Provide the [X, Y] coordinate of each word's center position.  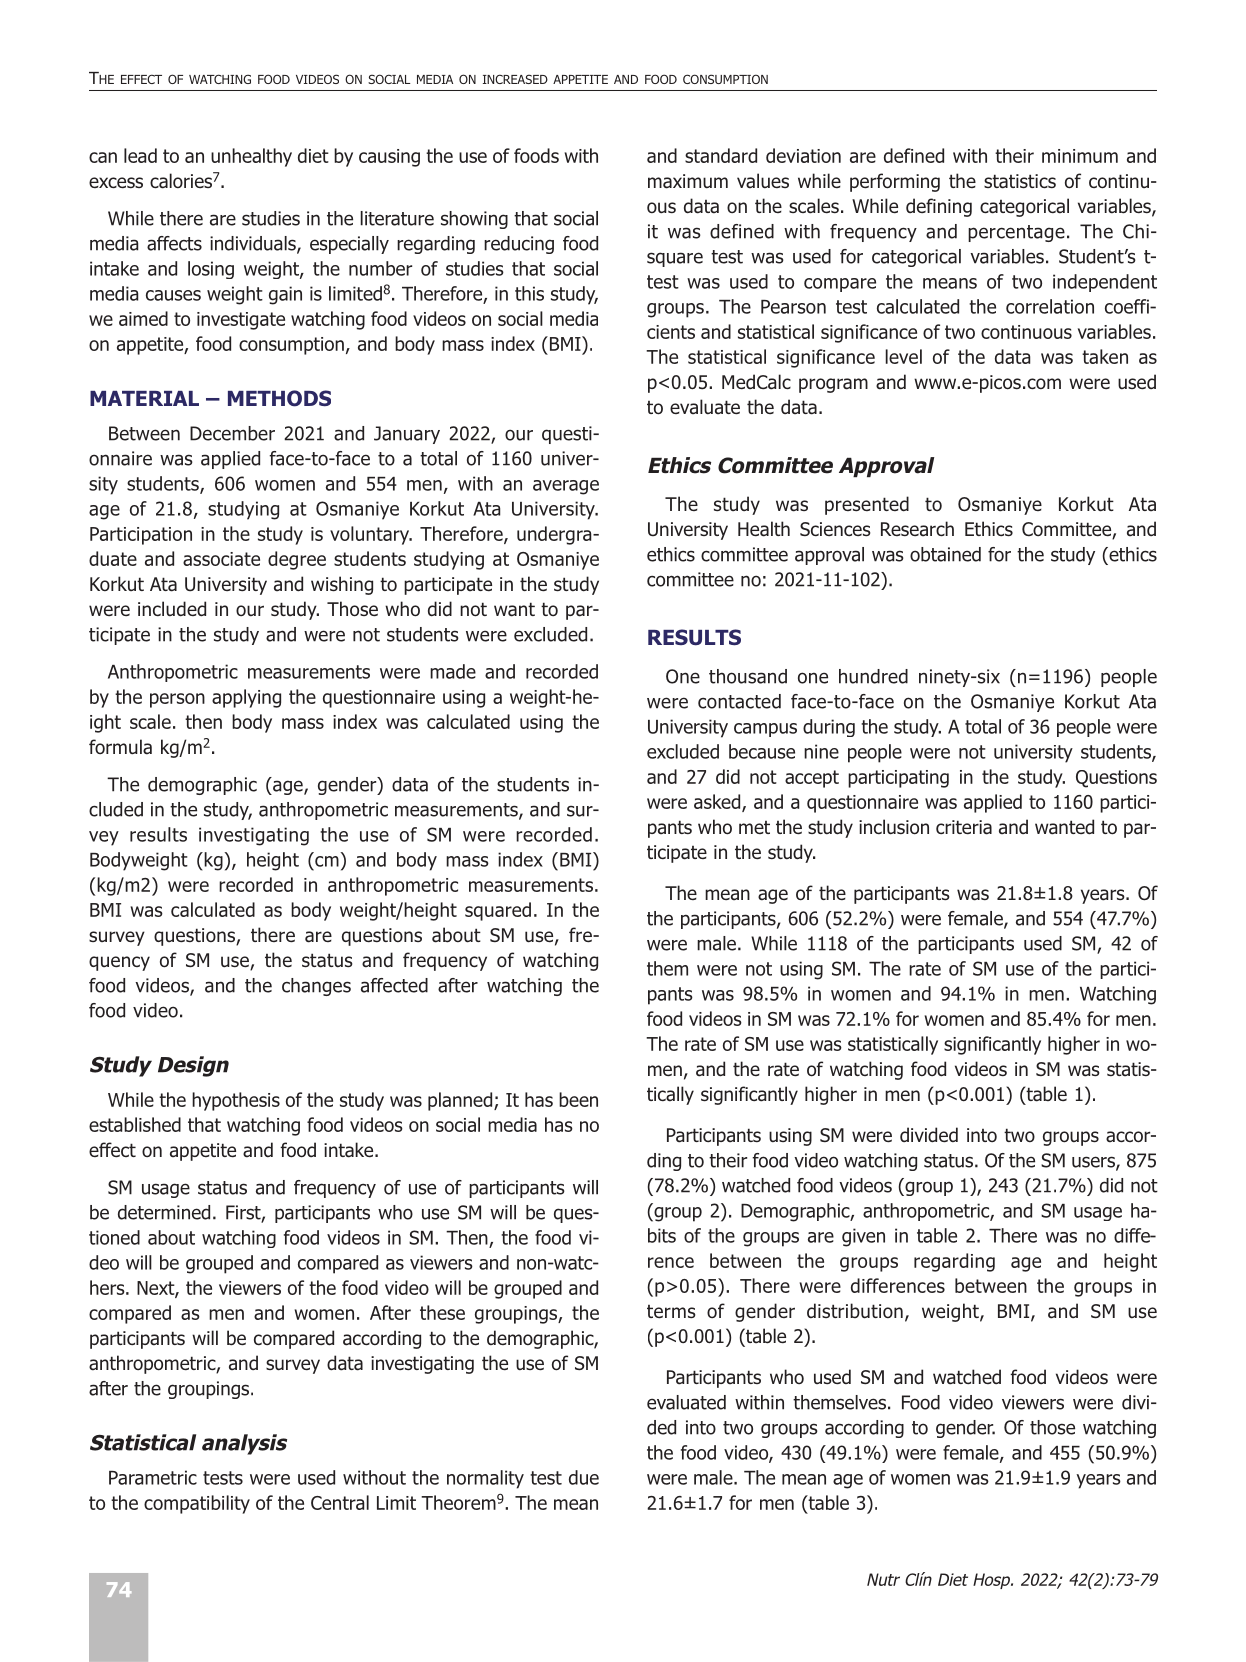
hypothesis [236, 1101]
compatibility [197, 1504]
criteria [964, 827]
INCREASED [515, 79]
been [578, 1099]
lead [140, 155]
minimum [1080, 156]
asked [718, 803]
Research [917, 529]
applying [246, 698]
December [232, 433]
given [863, 1237]
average [566, 487]
